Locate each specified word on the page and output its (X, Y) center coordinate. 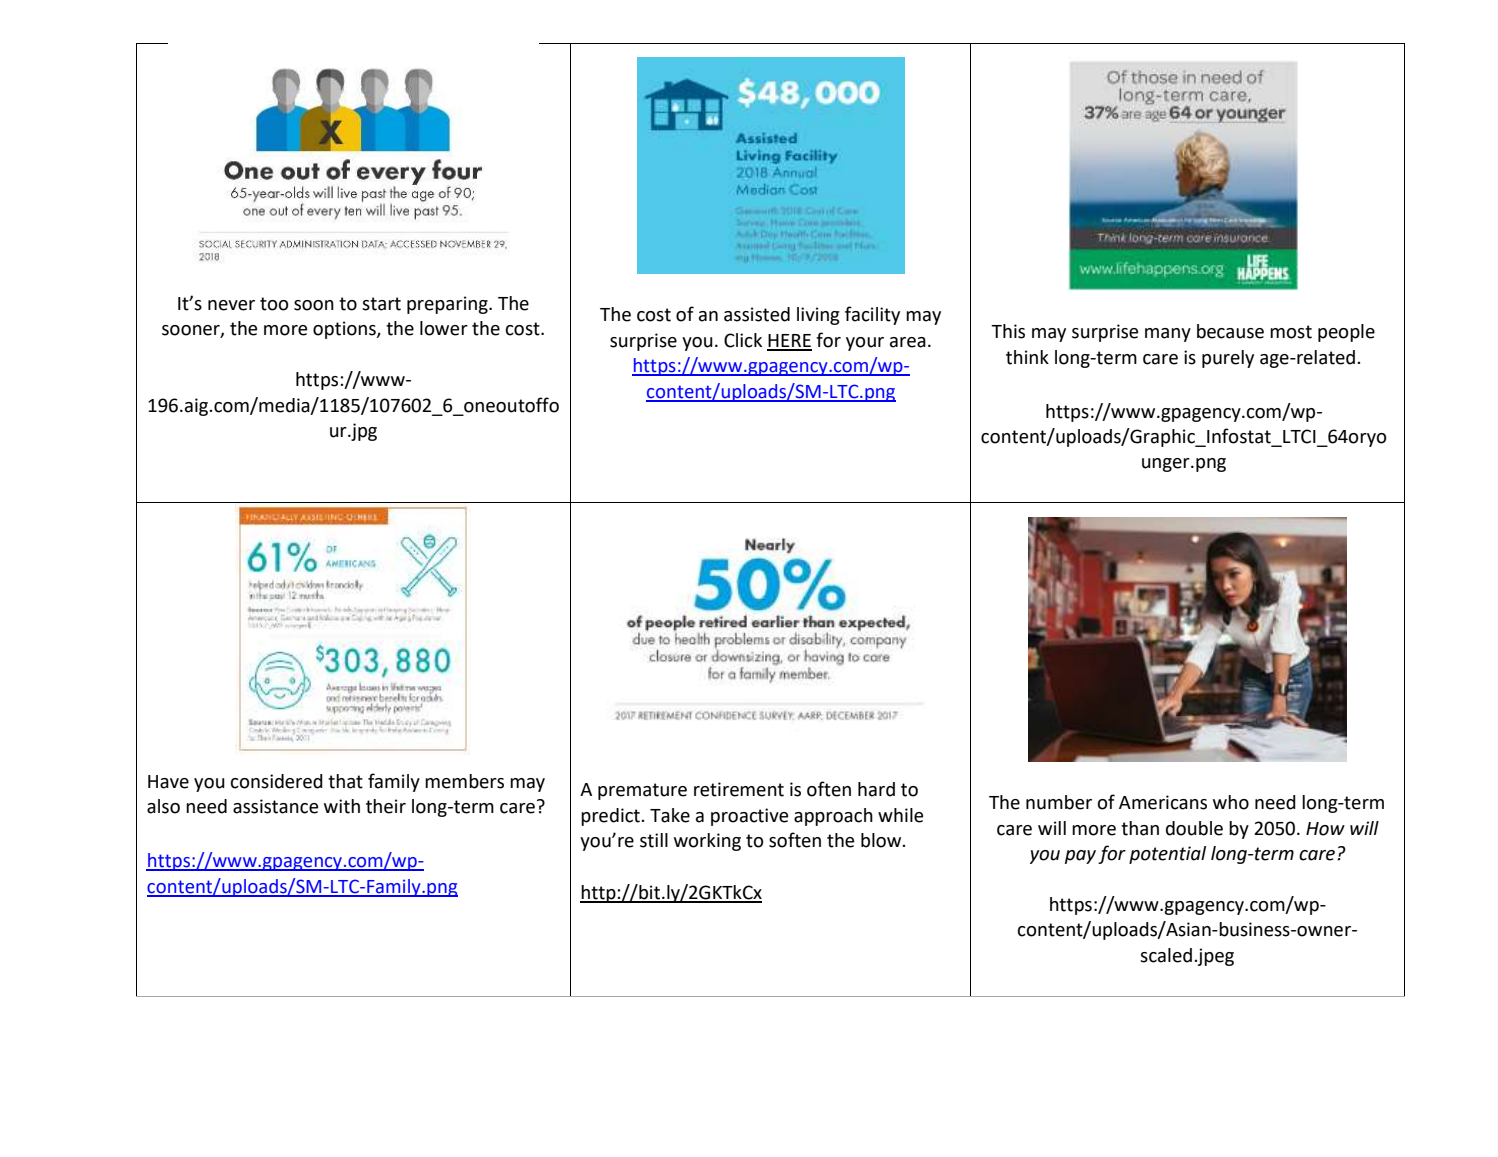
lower (444, 328)
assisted (757, 314)
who (1231, 802)
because (1230, 331)
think (1027, 357)
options (345, 330)
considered (277, 781)
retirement (739, 789)
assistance (275, 806)
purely (1228, 359)
